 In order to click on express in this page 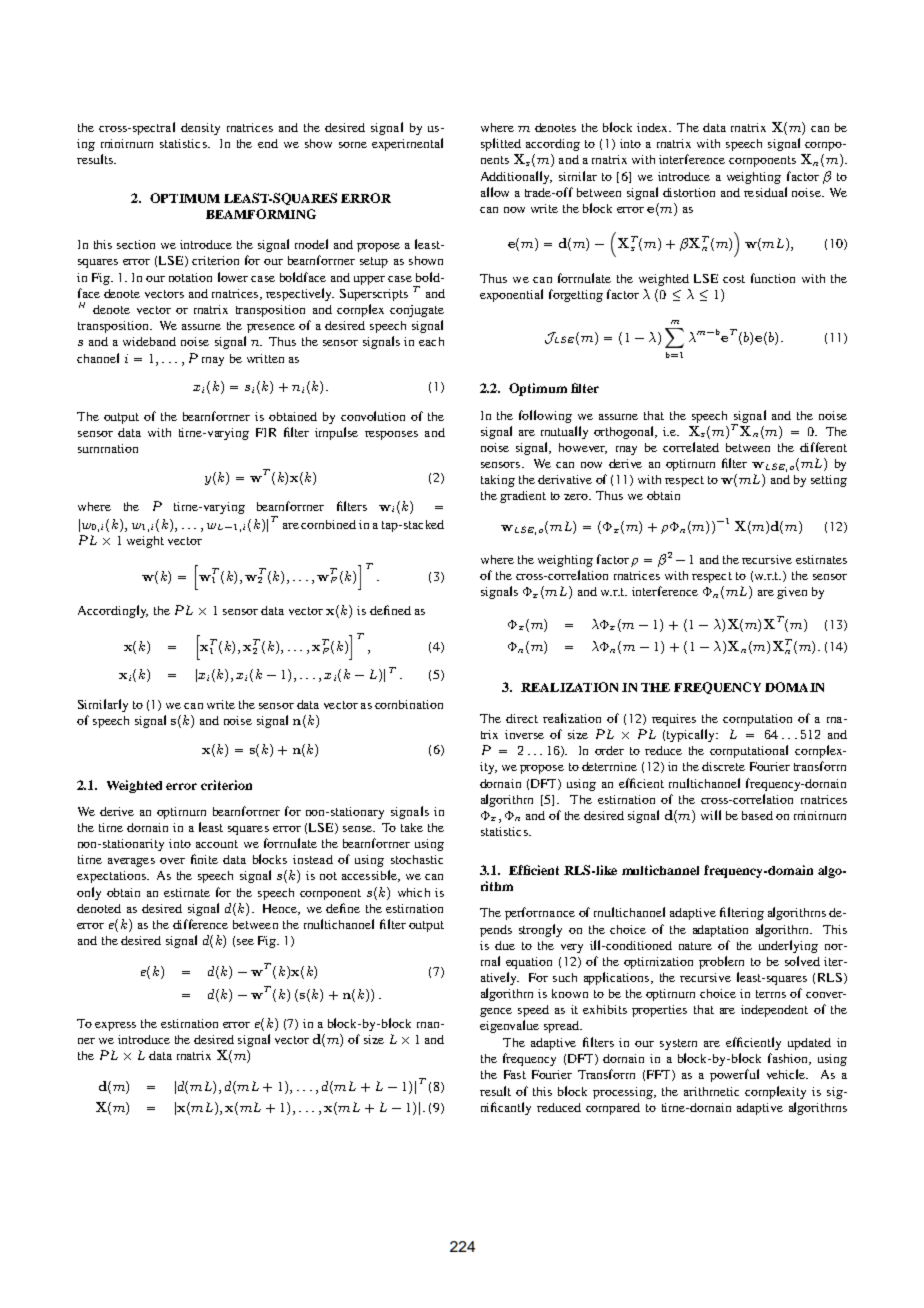, I will do `click(115, 1026)`.
